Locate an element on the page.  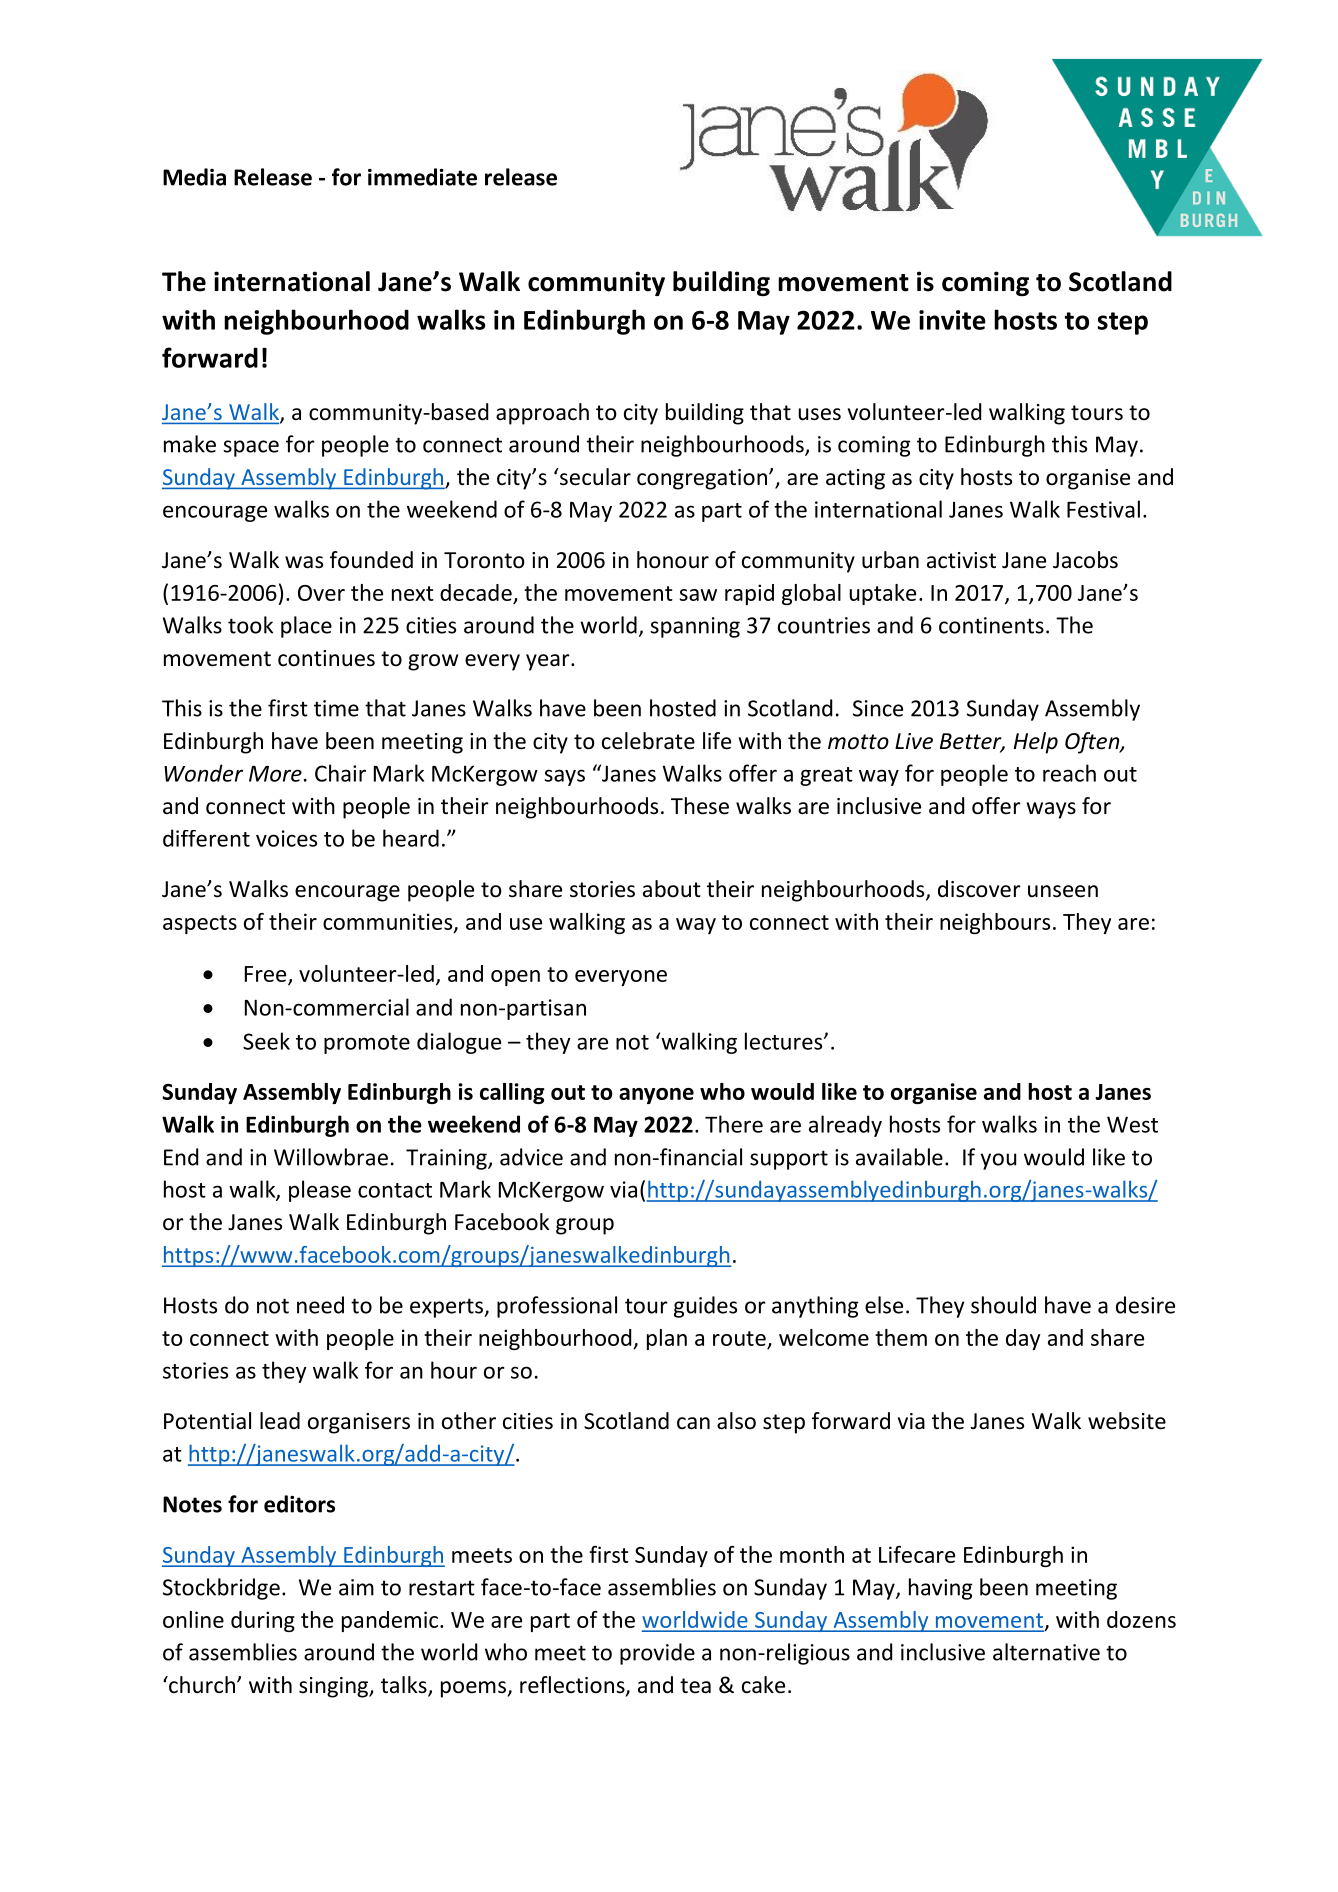
you is located at coordinates (998, 1161).
